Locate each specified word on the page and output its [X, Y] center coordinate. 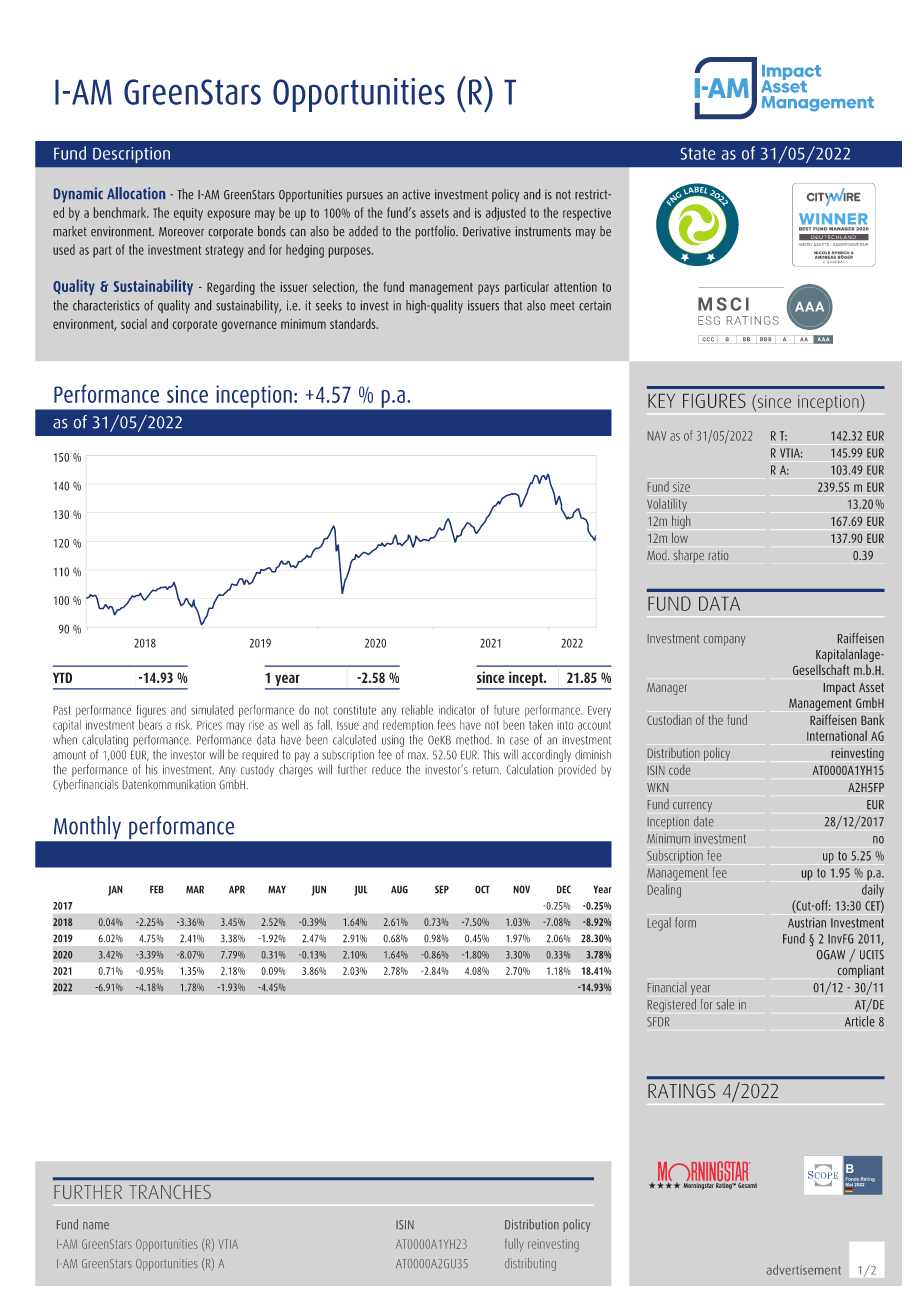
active [416, 194]
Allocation [136, 193]
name [96, 1226]
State [698, 154]
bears [150, 723]
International [837, 735]
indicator [457, 710]
